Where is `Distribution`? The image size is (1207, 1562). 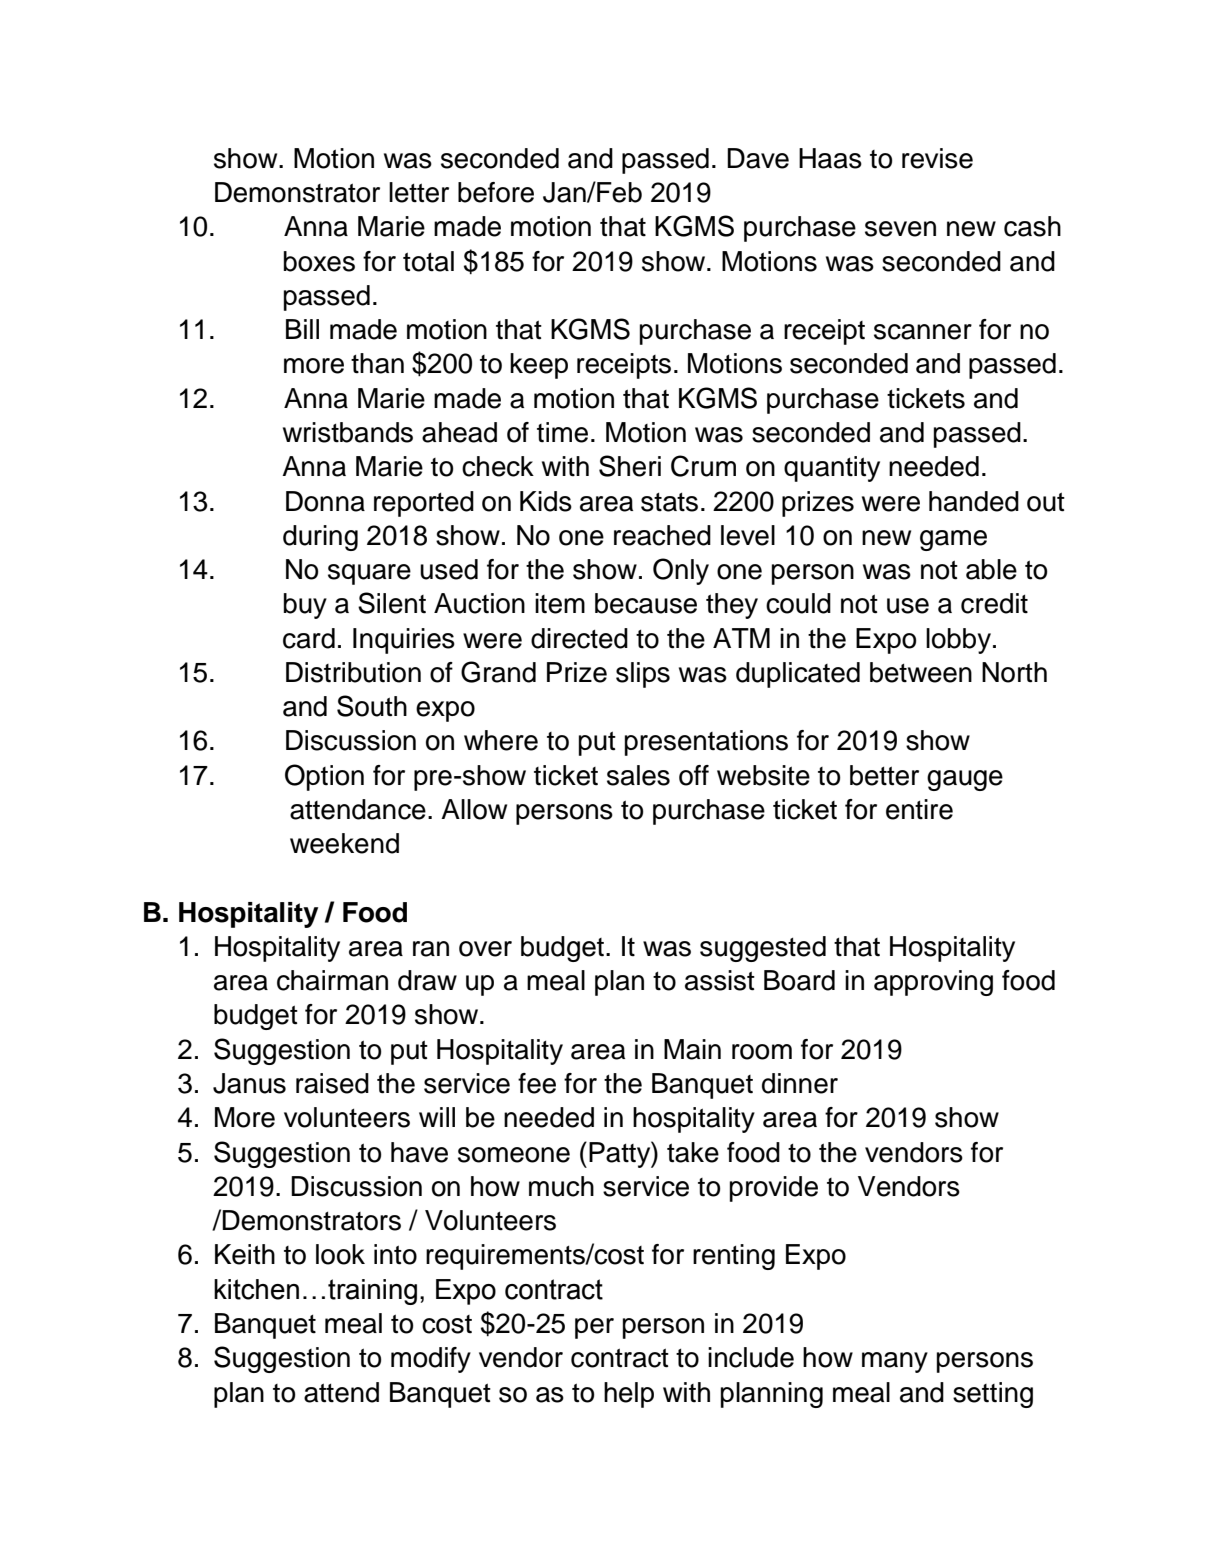 Distribution is located at coordinates (353, 672).
